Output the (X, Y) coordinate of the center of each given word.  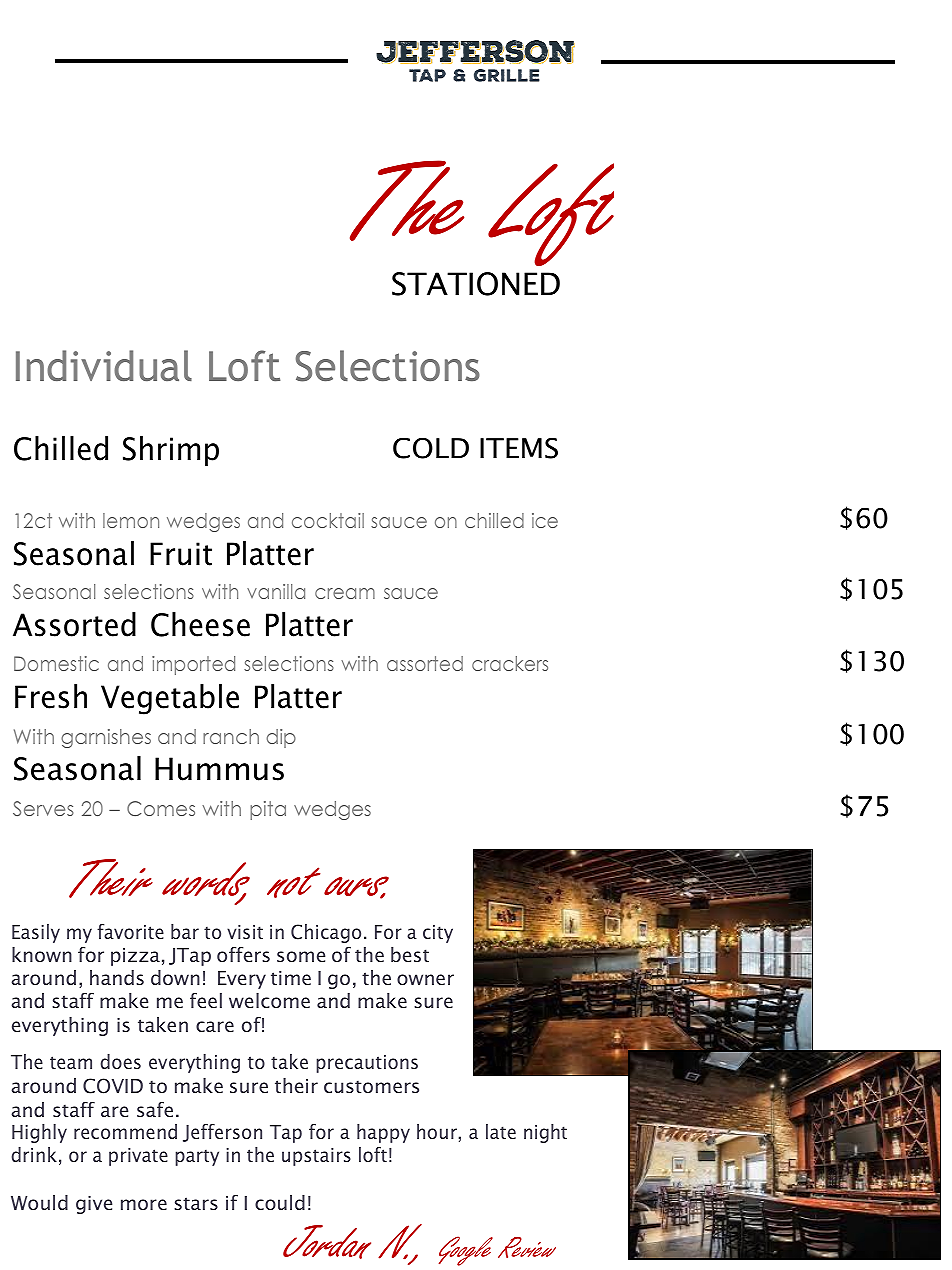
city (438, 934)
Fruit (181, 554)
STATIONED (476, 284)
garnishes (106, 738)
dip (281, 738)
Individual (104, 365)
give (94, 1205)
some (301, 956)
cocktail (328, 520)
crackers (510, 663)
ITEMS (519, 448)
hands (117, 977)
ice (545, 520)
